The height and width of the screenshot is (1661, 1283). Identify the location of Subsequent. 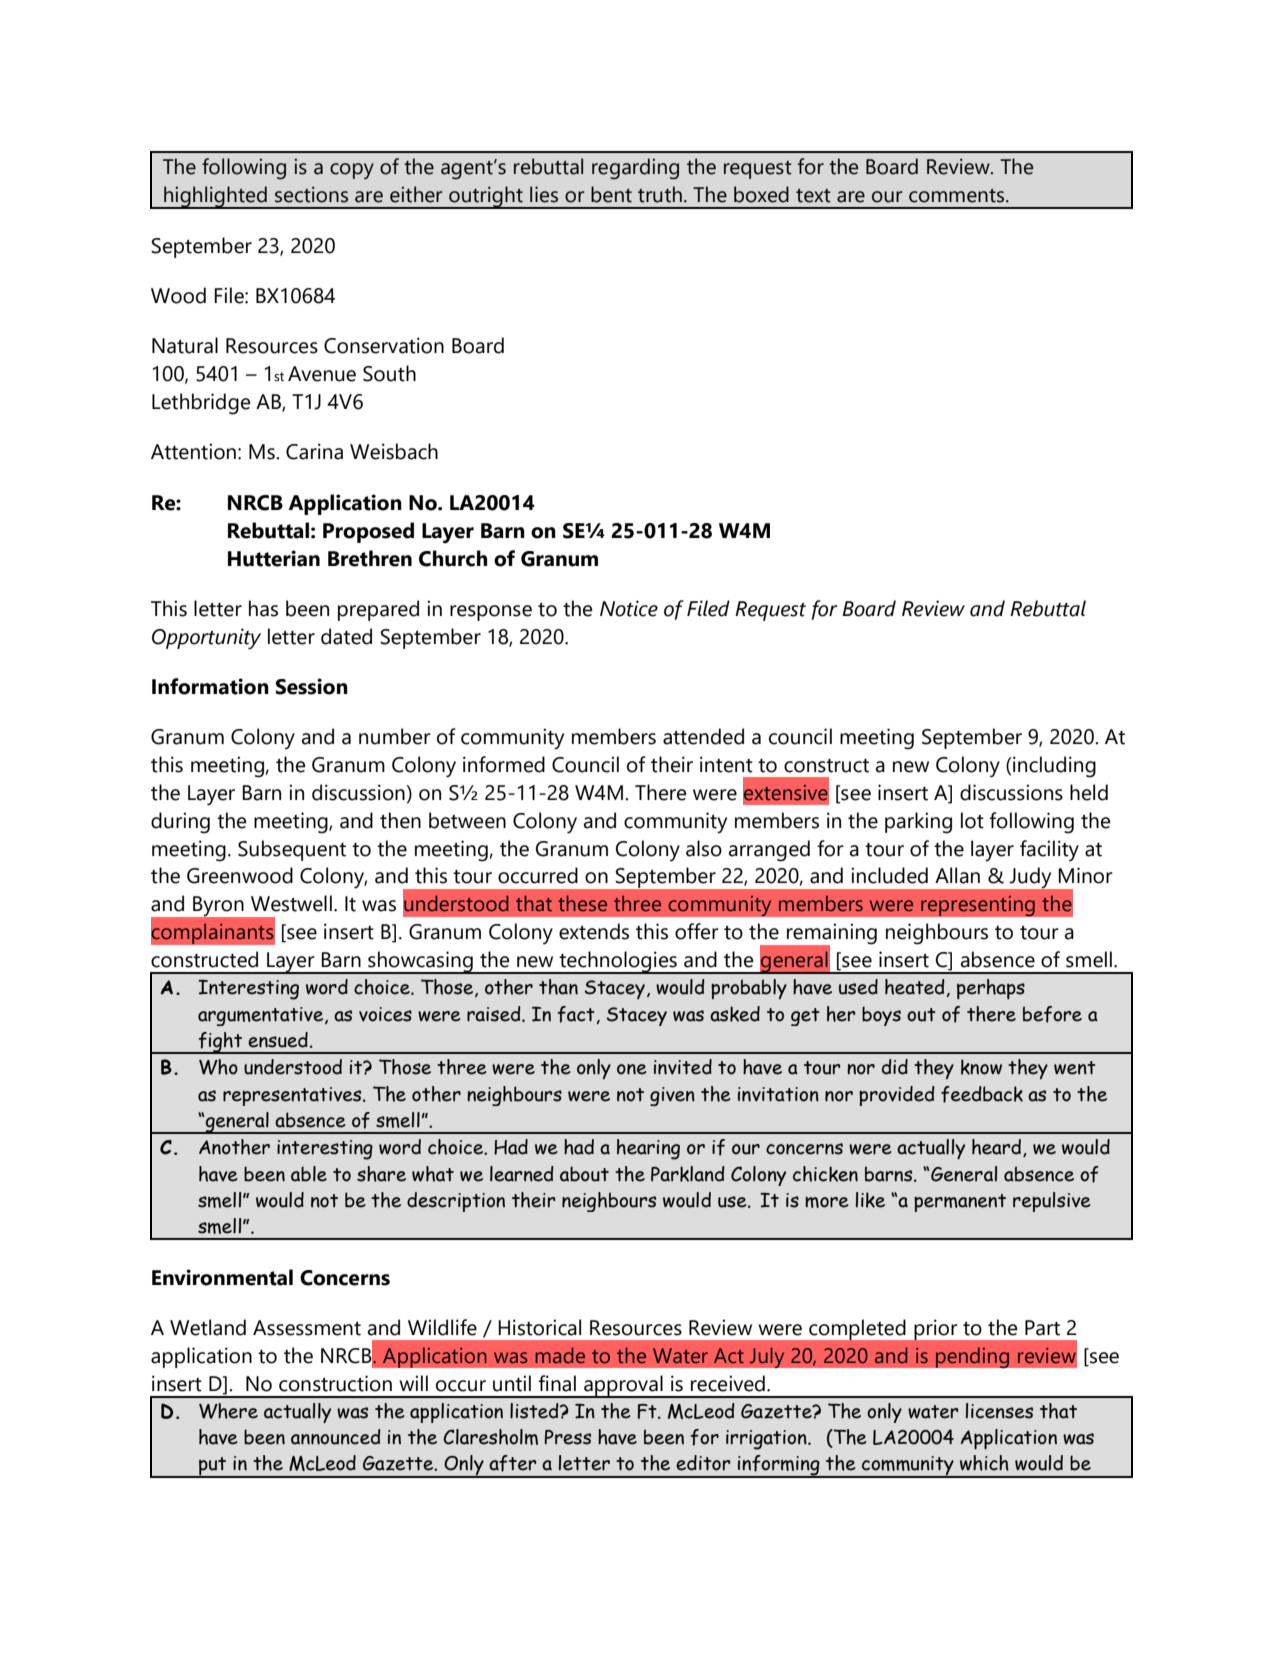
(292, 850).
